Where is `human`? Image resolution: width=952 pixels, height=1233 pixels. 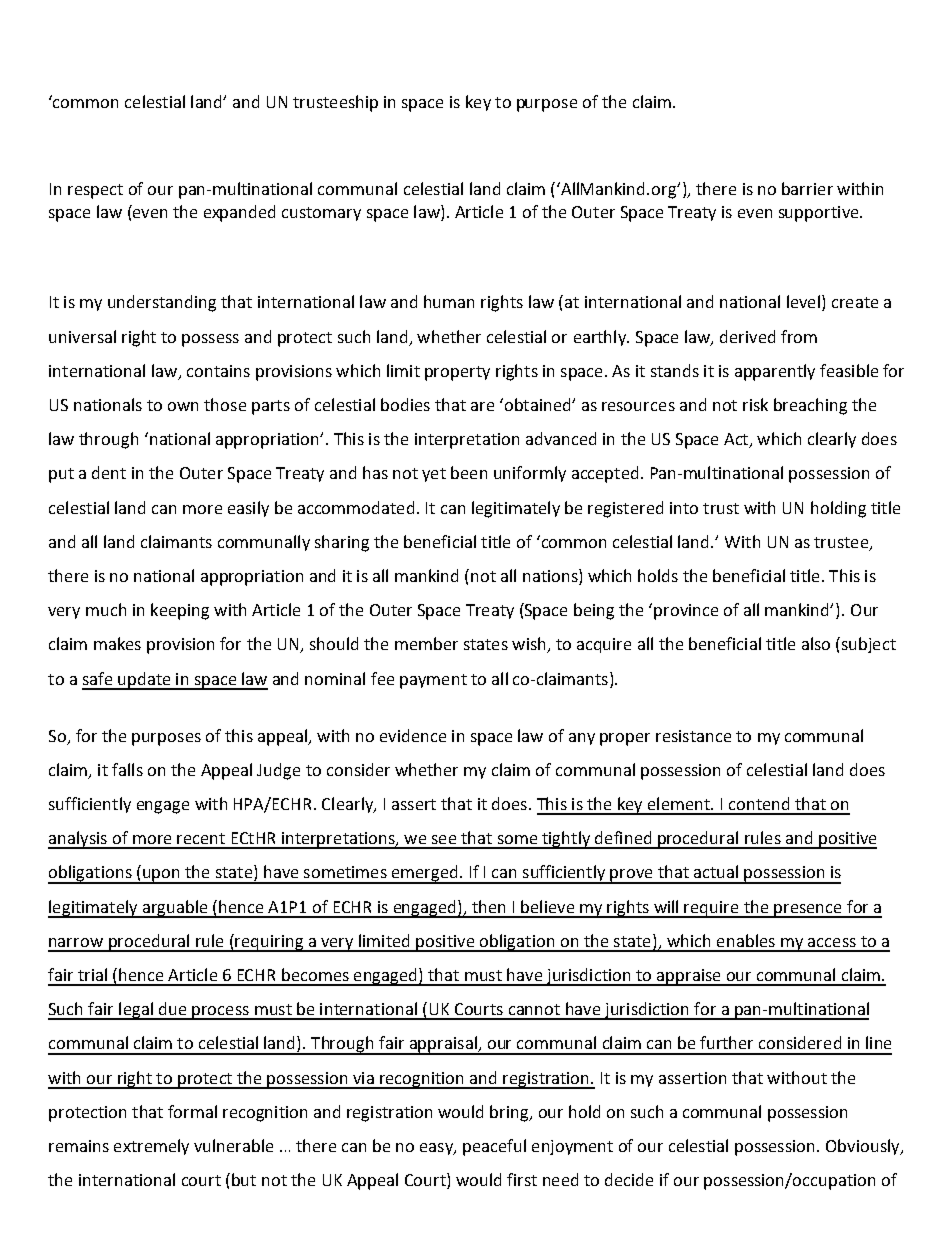 human is located at coordinates (449, 301).
